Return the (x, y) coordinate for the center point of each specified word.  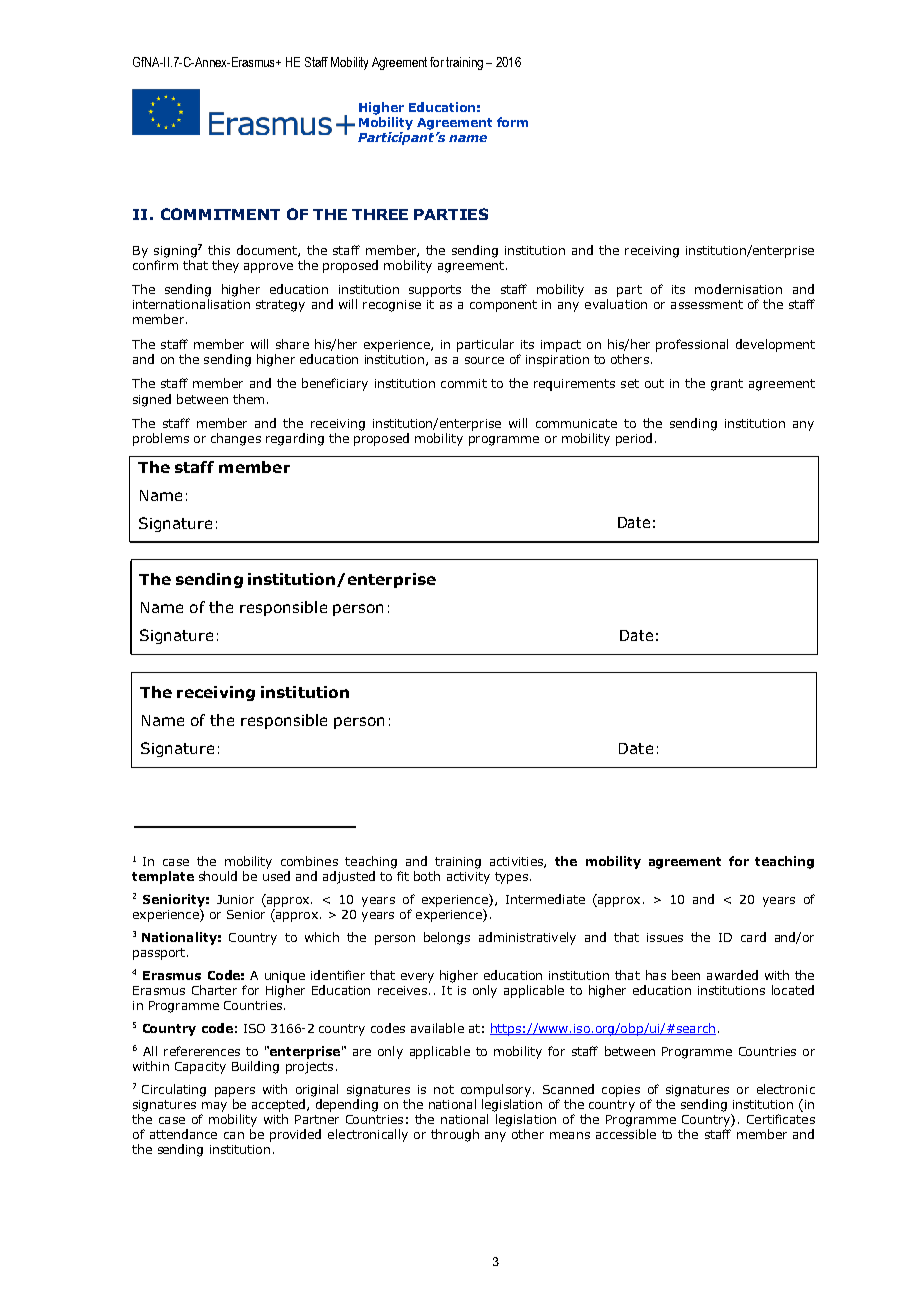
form (512, 122)
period (634, 439)
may (214, 1107)
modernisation (738, 289)
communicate (576, 423)
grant (727, 385)
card (753, 937)
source (484, 360)
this (219, 250)
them (248, 399)
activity (468, 878)
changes (236, 439)
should (218, 876)
